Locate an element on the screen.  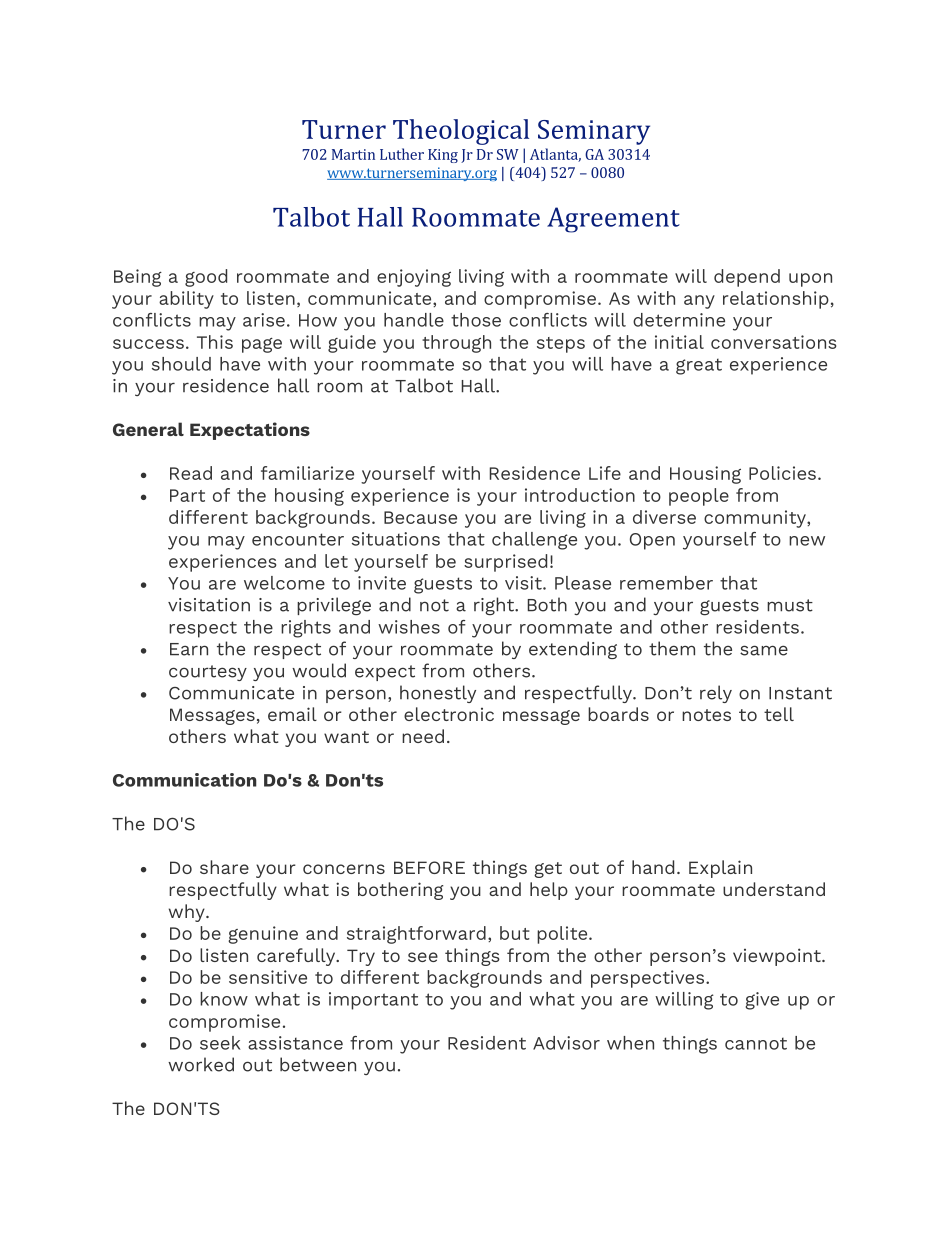
seek is located at coordinates (220, 1043).
